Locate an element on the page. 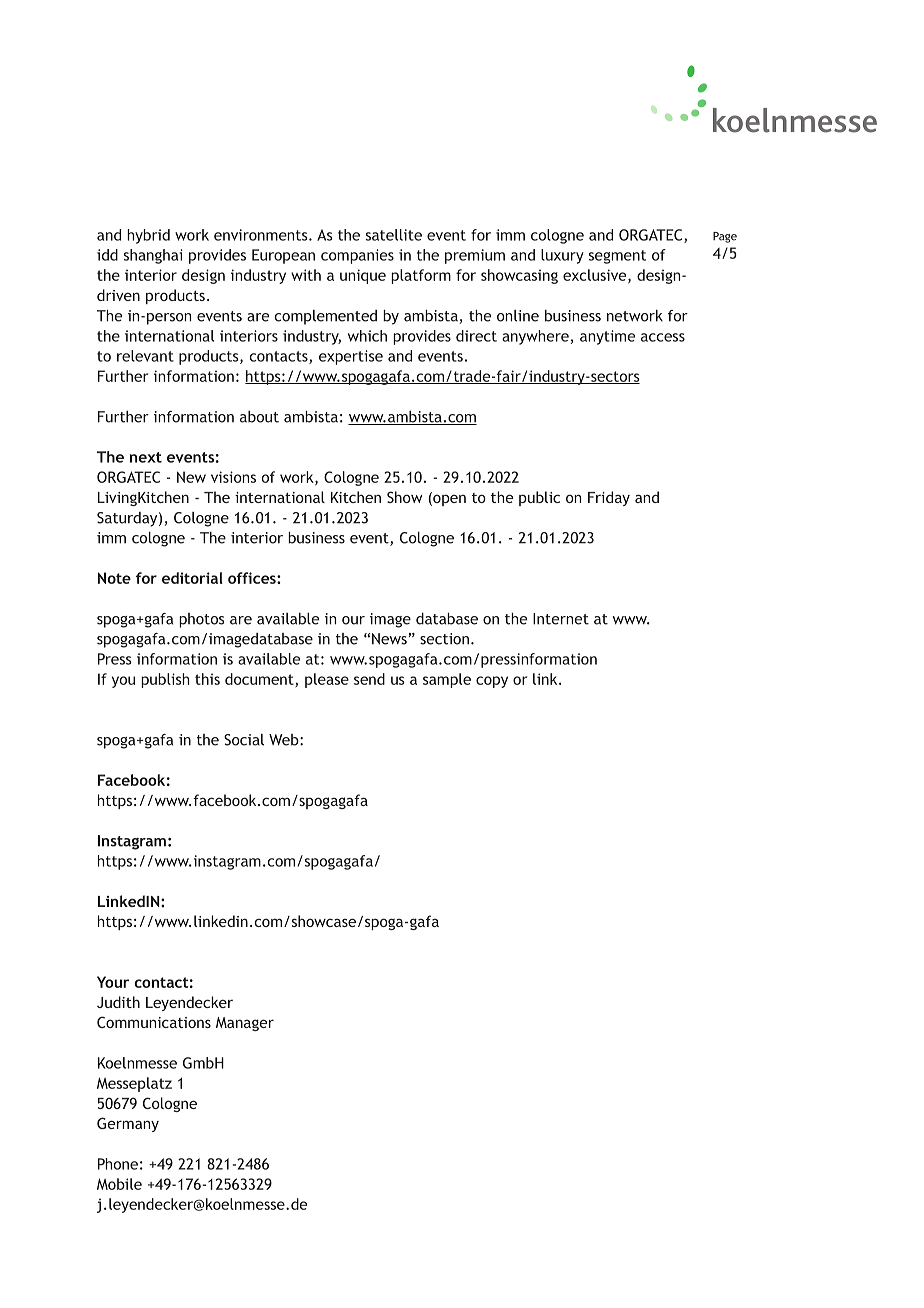 Image resolution: width=924 pixels, height=1308 pixels. Manager is located at coordinates (245, 1024).
